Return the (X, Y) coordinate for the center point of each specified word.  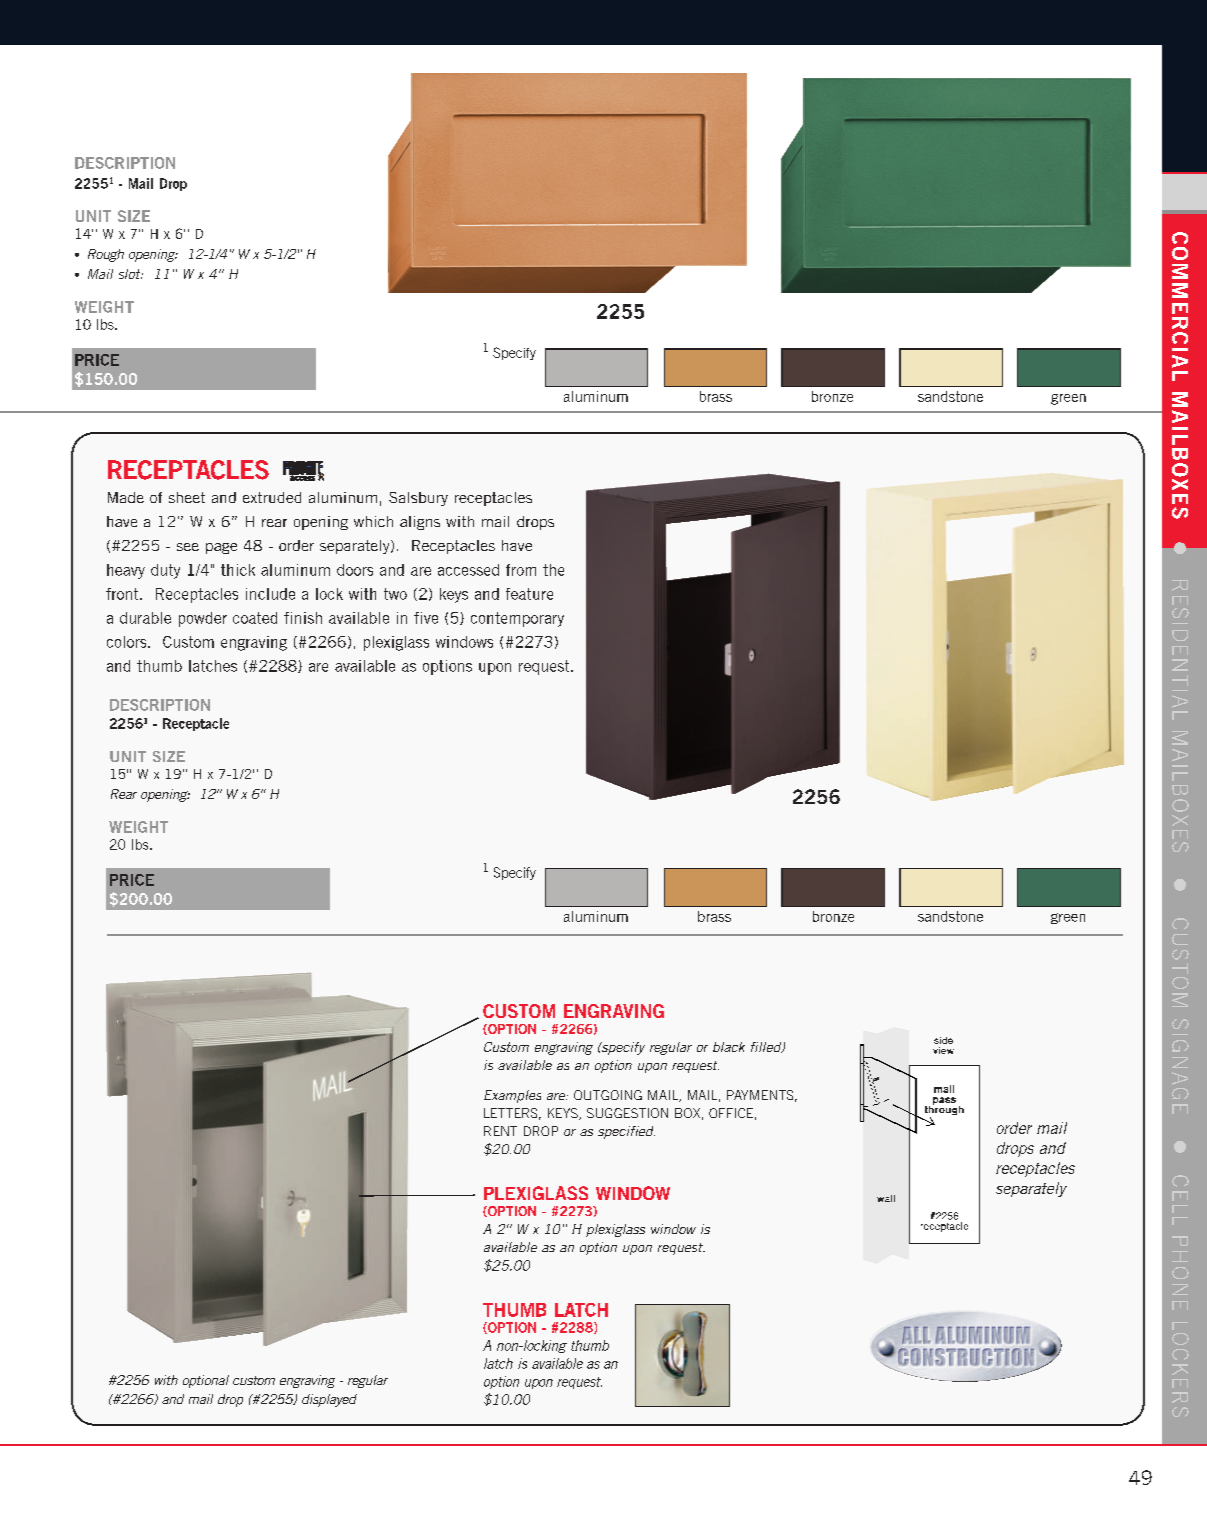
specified (626, 1132)
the (553, 570)
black (729, 1047)
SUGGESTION (627, 1113)
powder (203, 619)
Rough (106, 255)
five (426, 618)
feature (529, 594)
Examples (512, 1096)
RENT (500, 1131)
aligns (420, 523)
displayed (329, 1400)
